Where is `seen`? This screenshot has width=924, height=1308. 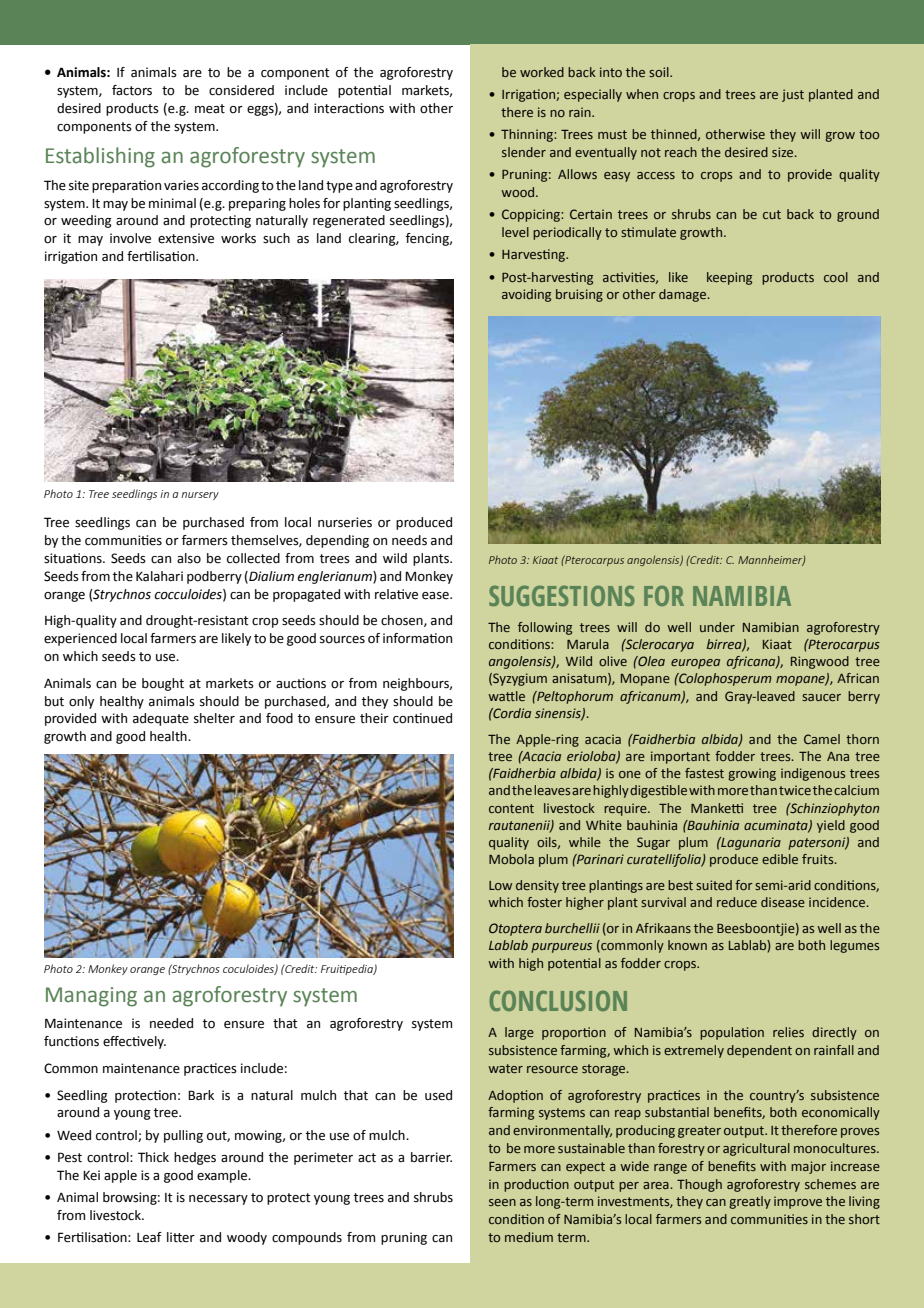
seen is located at coordinates (502, 1202).
